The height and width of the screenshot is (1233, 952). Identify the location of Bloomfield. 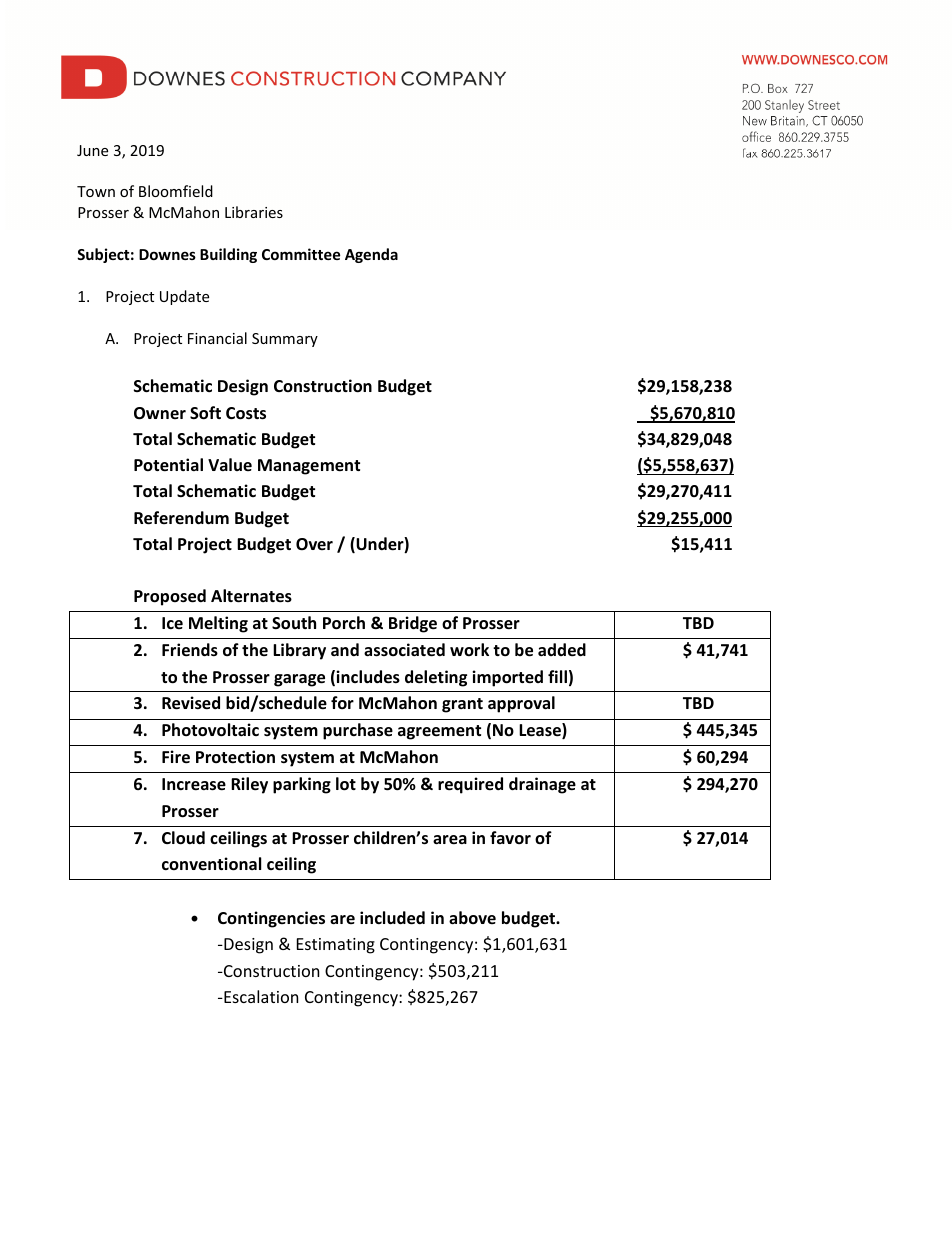
(176, 191).
